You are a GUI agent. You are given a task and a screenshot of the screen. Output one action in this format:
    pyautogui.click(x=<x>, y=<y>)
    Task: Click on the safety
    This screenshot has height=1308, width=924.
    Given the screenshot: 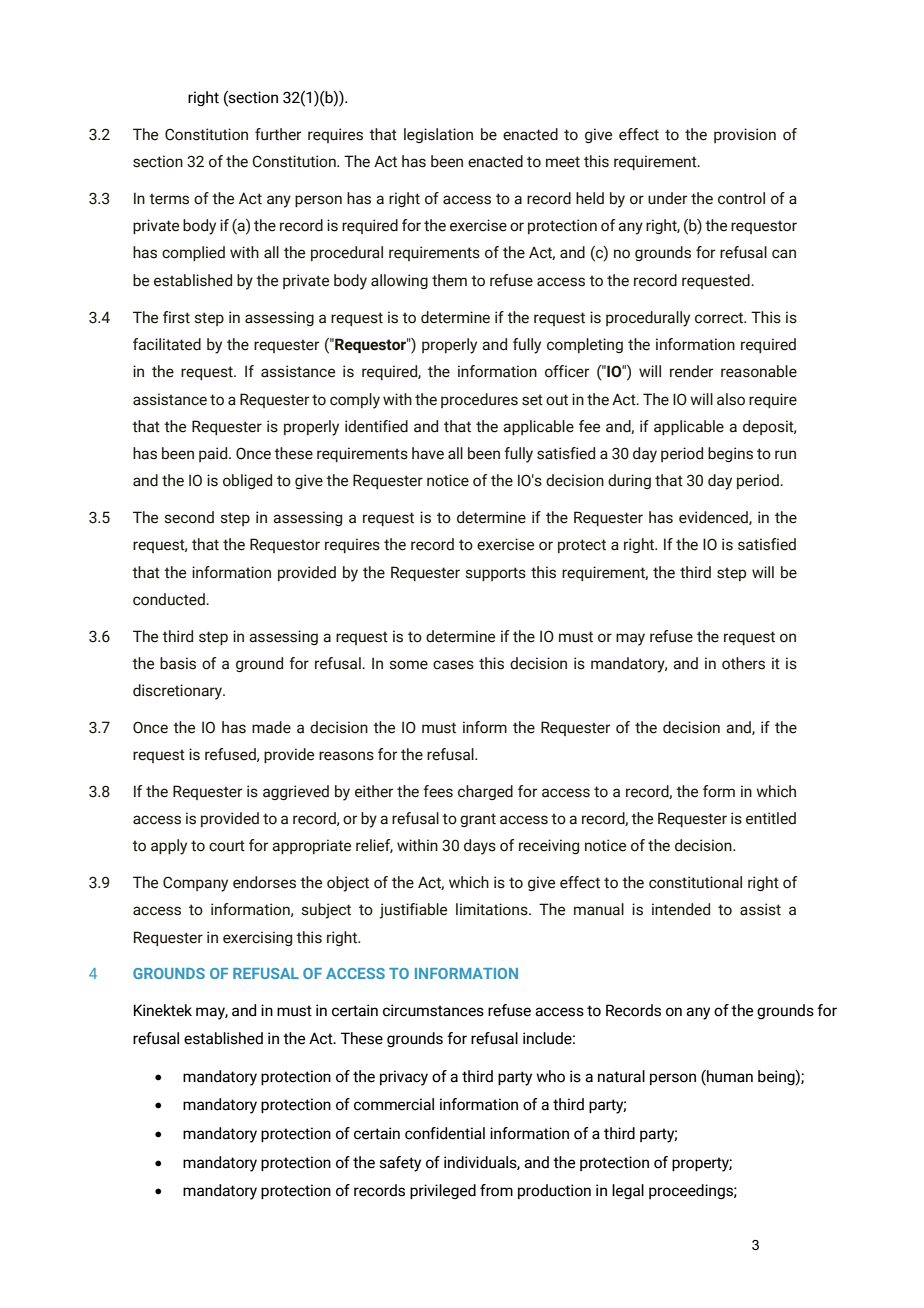 What is the action you would take?
    pyautogui.click(x=400, y=1164)
